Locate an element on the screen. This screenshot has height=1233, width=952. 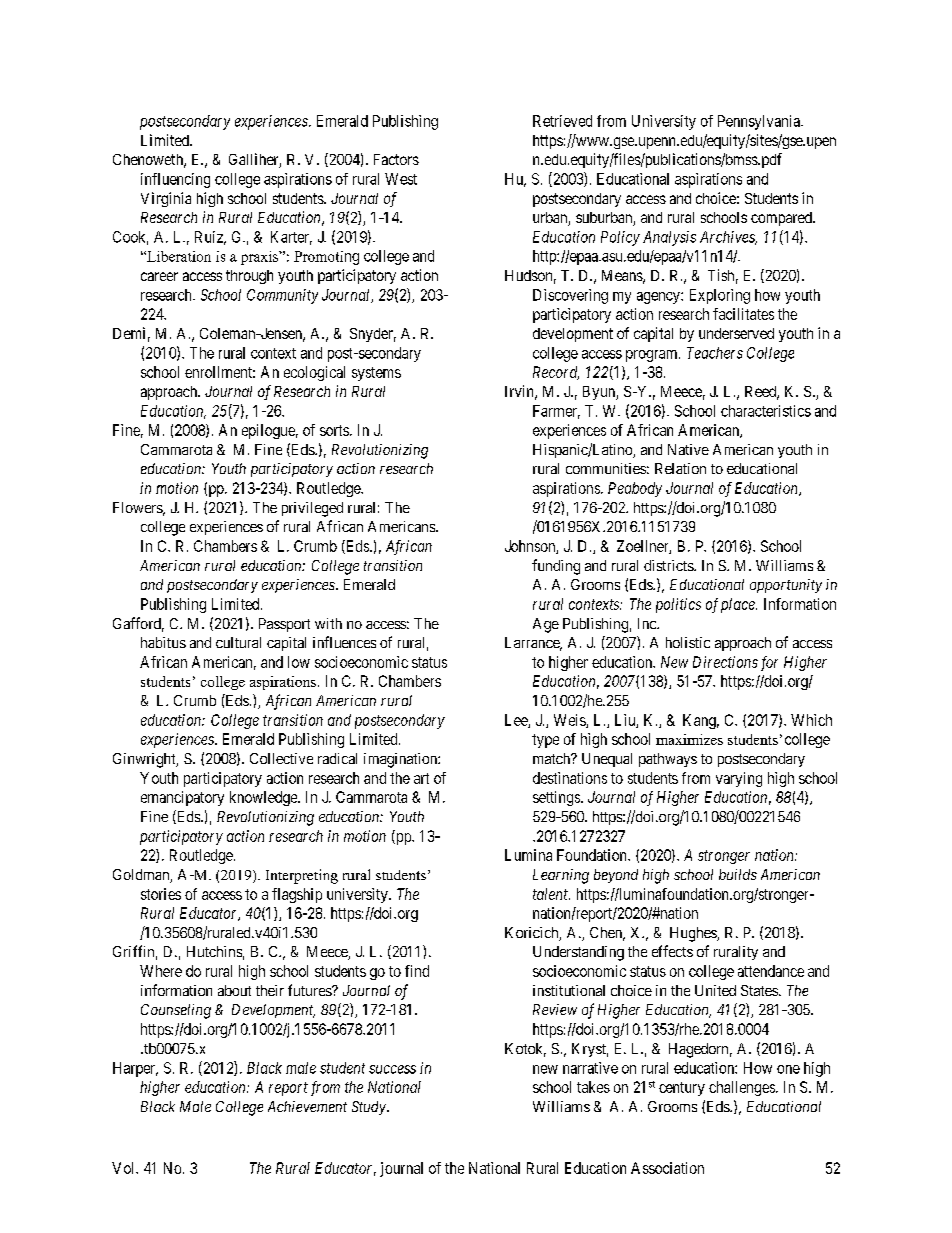
influences is located at coordinates (344, 642).
